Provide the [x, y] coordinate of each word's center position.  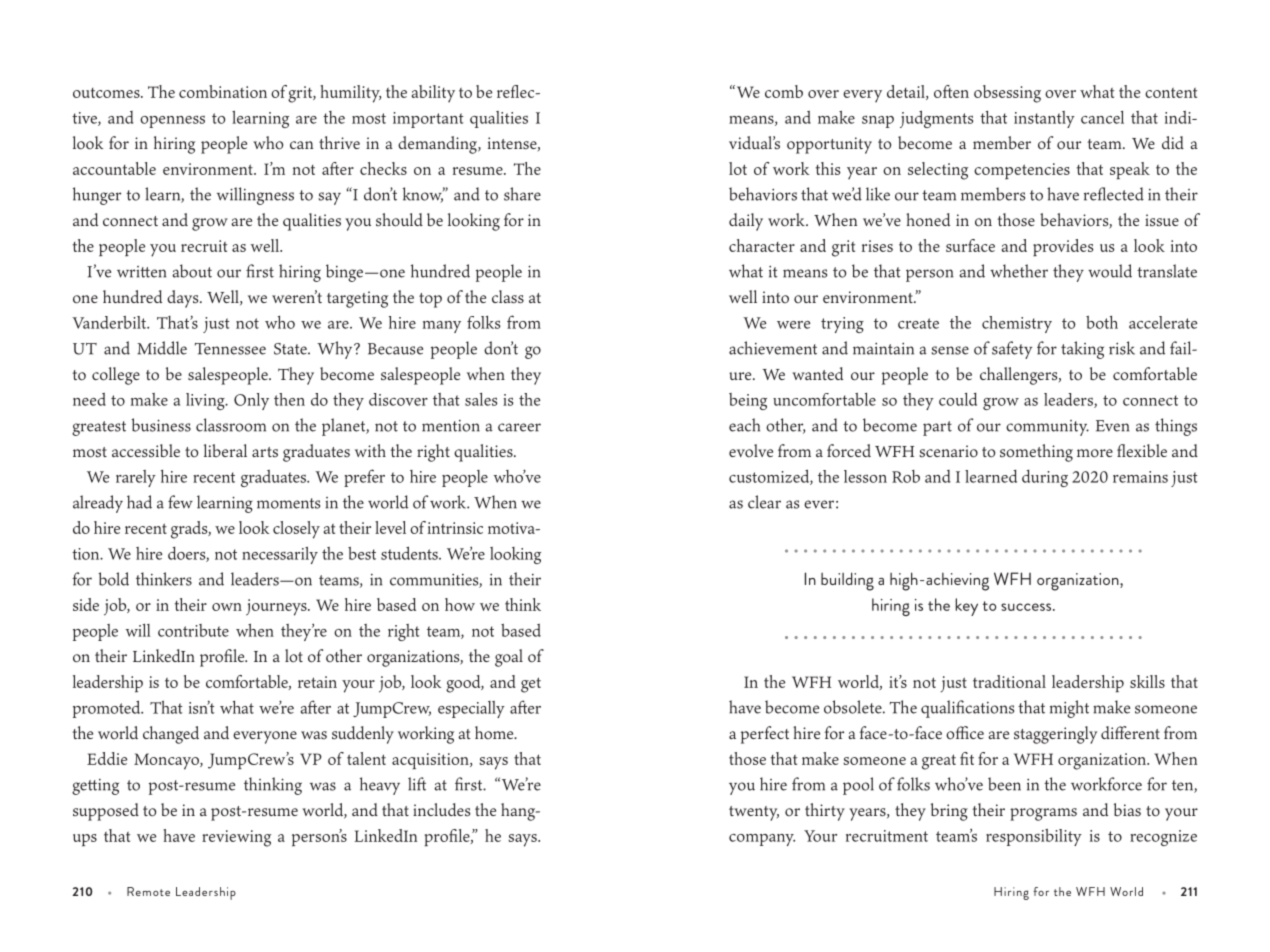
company [762, 840]
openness [172, 122]
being [748, 401]
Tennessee [230, 349]
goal [509, 658]
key [966, 607]
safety [1012, 350]
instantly [1044, 119]
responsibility [1034, 837]
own [227, 607]
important [428, 120]
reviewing [236, 838]
